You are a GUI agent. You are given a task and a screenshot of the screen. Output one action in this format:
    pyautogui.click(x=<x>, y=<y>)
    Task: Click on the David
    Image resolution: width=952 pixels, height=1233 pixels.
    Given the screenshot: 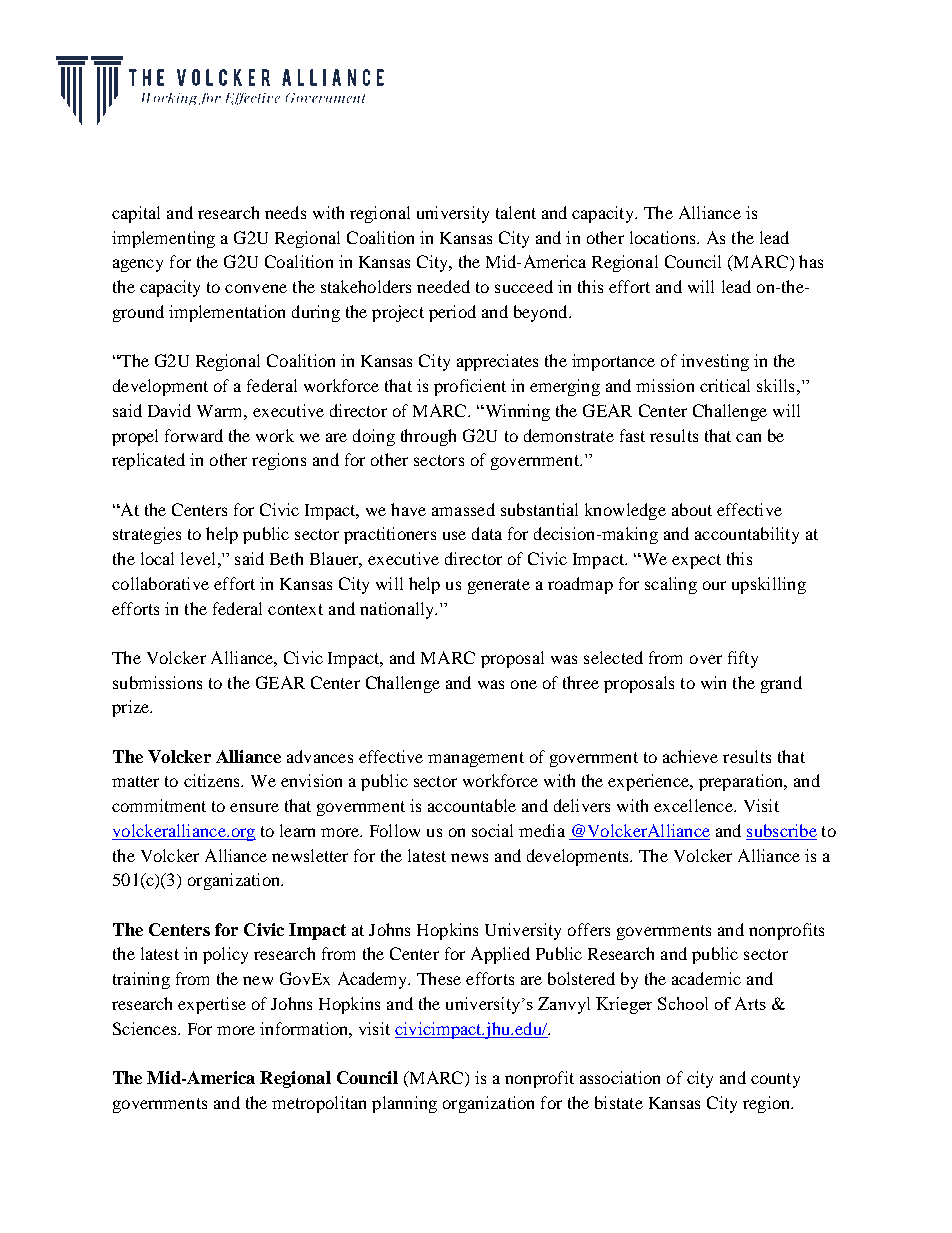 What is the action you would take?
    pyautogui.click(x=169, y=410)
